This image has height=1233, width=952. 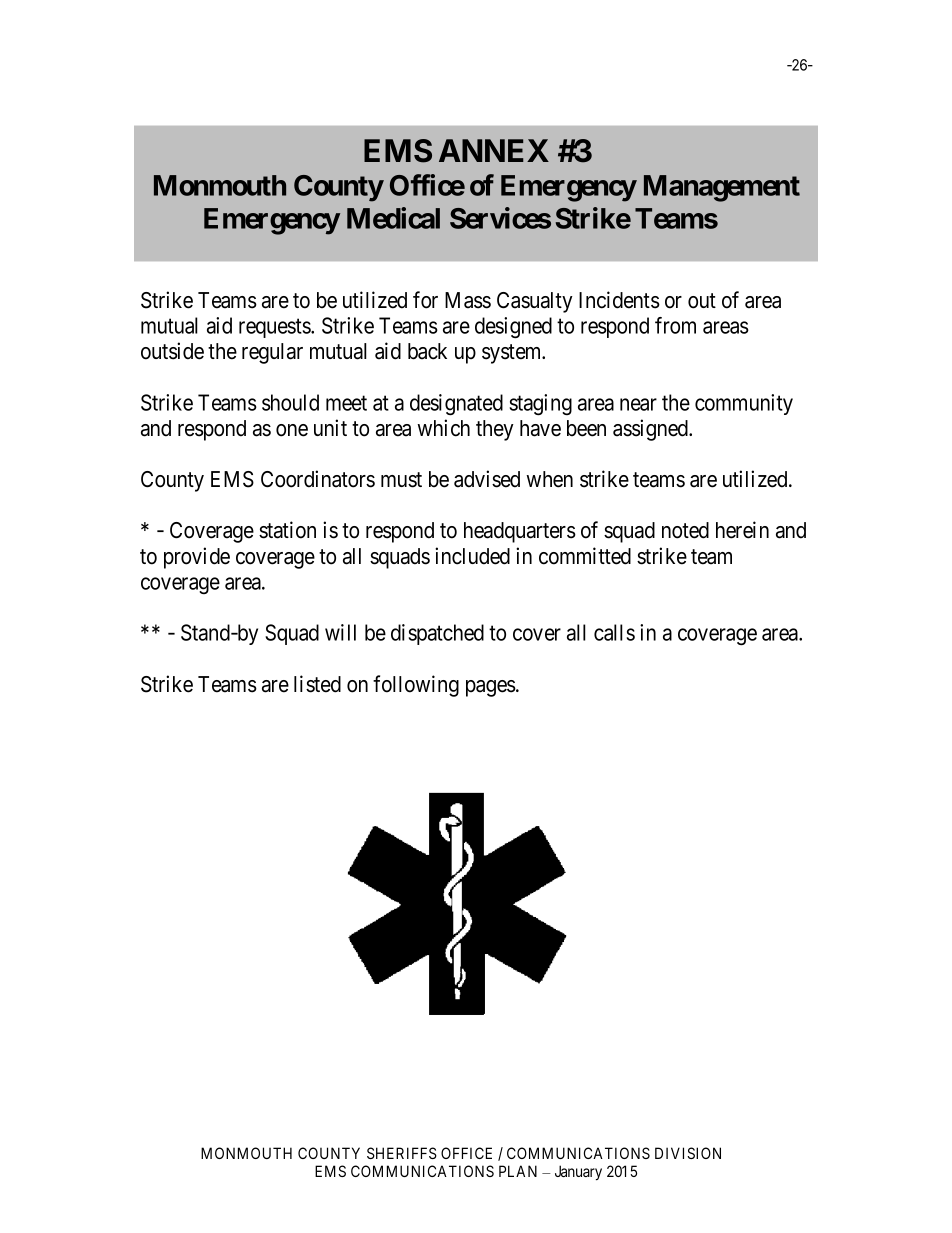 I want to click on pages, so click(x=491, y=688).
